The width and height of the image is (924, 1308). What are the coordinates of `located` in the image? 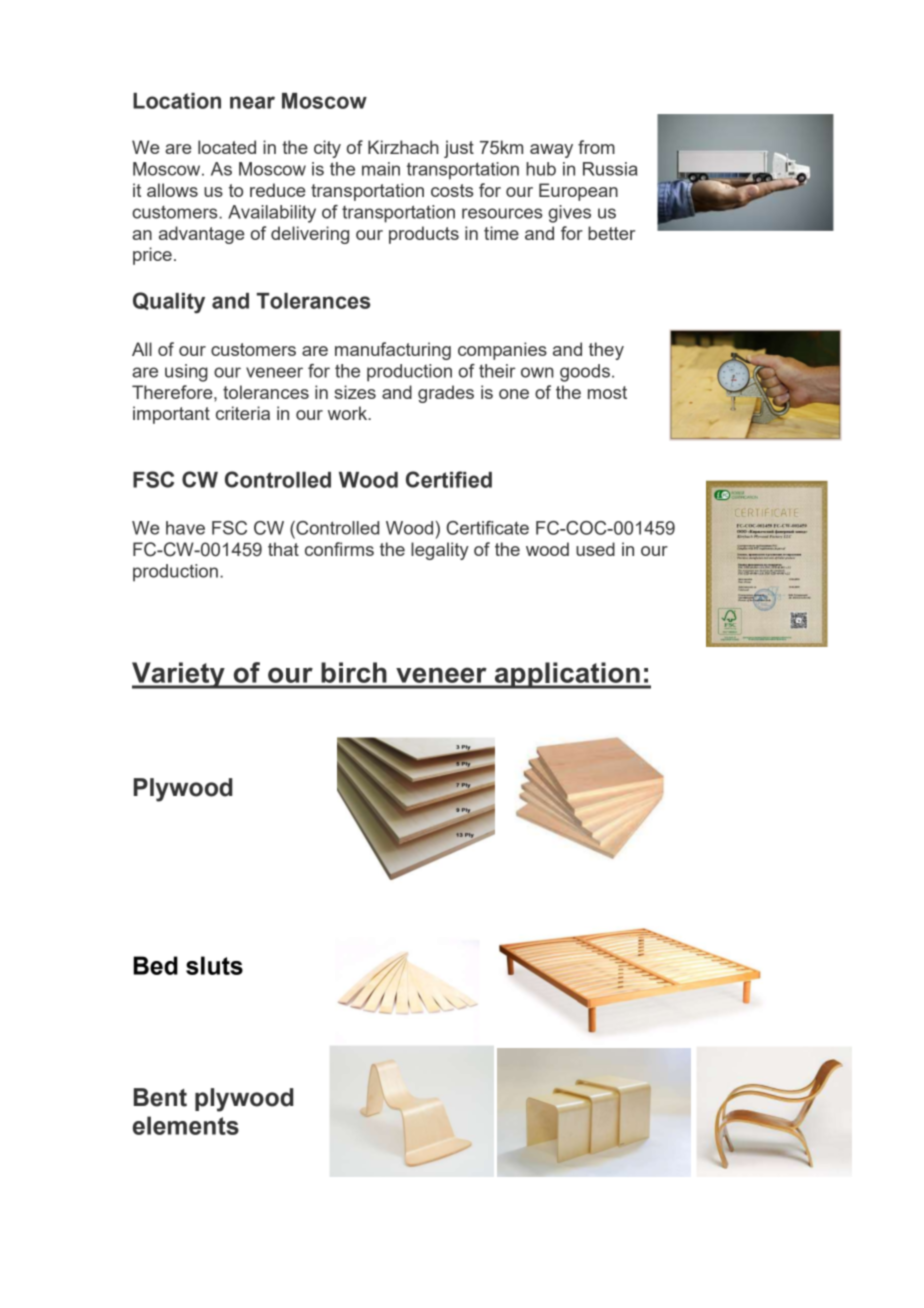 It's located at (227, 147).
